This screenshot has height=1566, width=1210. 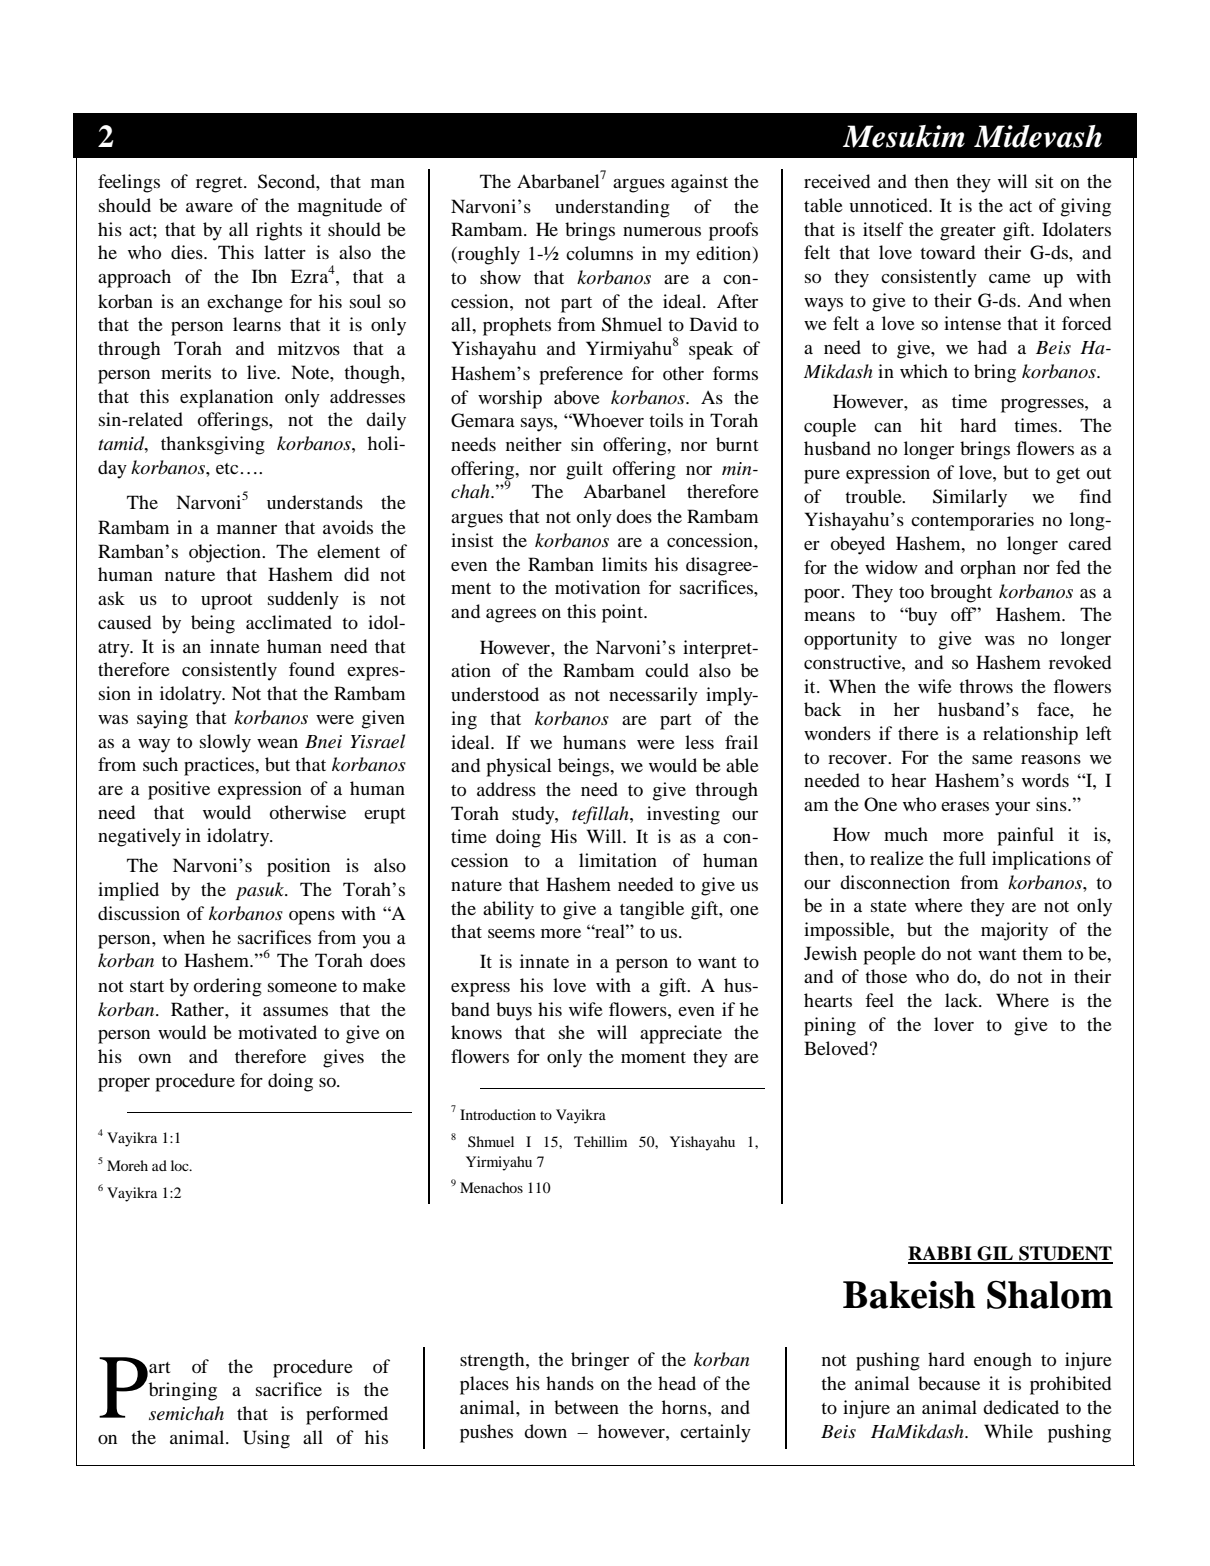 What do you see at coordinates (209, 207) in the screenshot?
I see `aware` at bounding box center [209, 207].
